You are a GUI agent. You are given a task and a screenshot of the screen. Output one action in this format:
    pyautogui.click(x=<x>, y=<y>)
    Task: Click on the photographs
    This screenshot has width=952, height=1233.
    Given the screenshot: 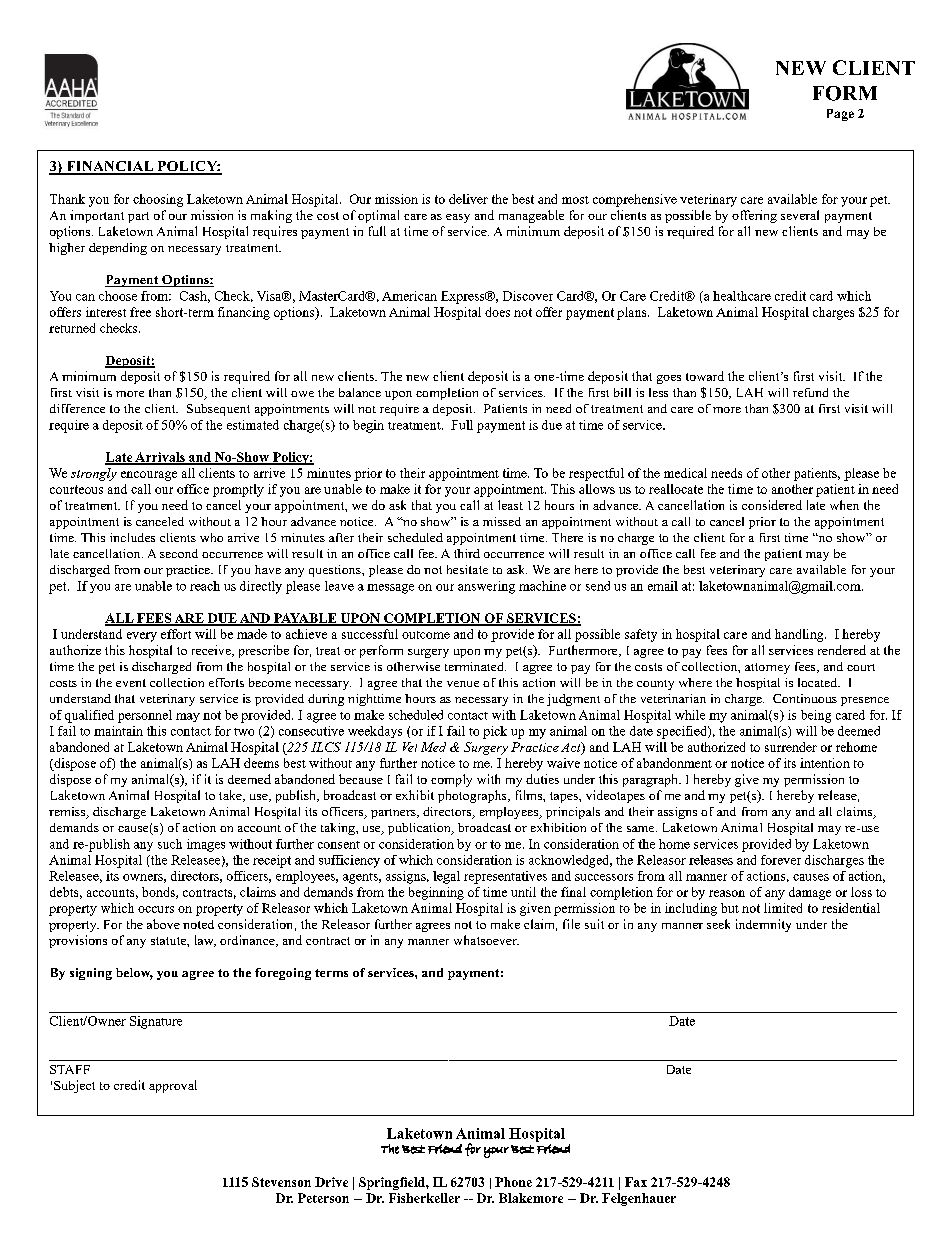 What is the action you would take?
    pyautogui.click(x=473, y=796)
